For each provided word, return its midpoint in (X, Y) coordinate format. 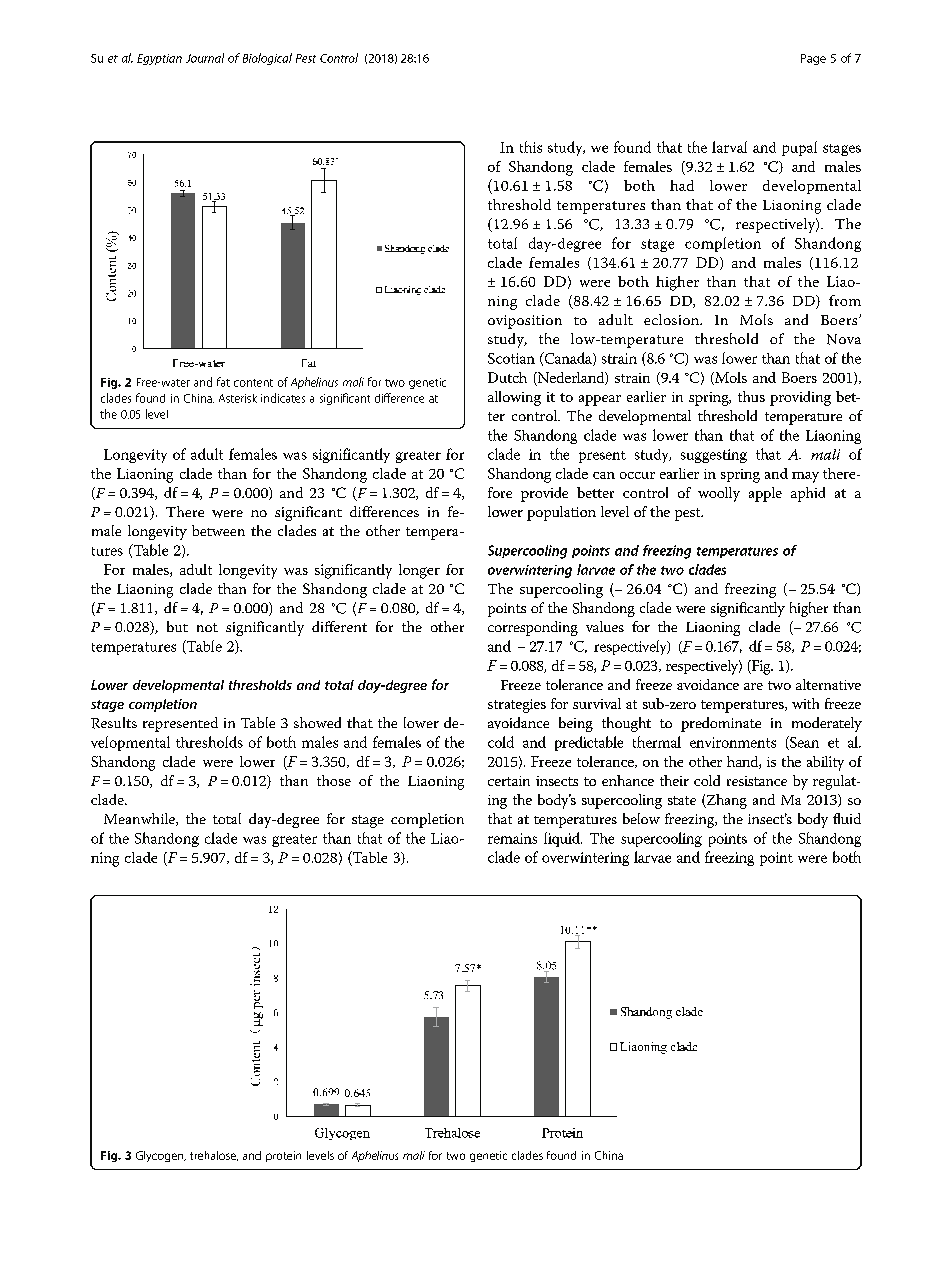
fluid (847, 818)
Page (813, 59)
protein (283, 1156)
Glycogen (161, 1156)
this (531, 147)
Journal (205, 58)
